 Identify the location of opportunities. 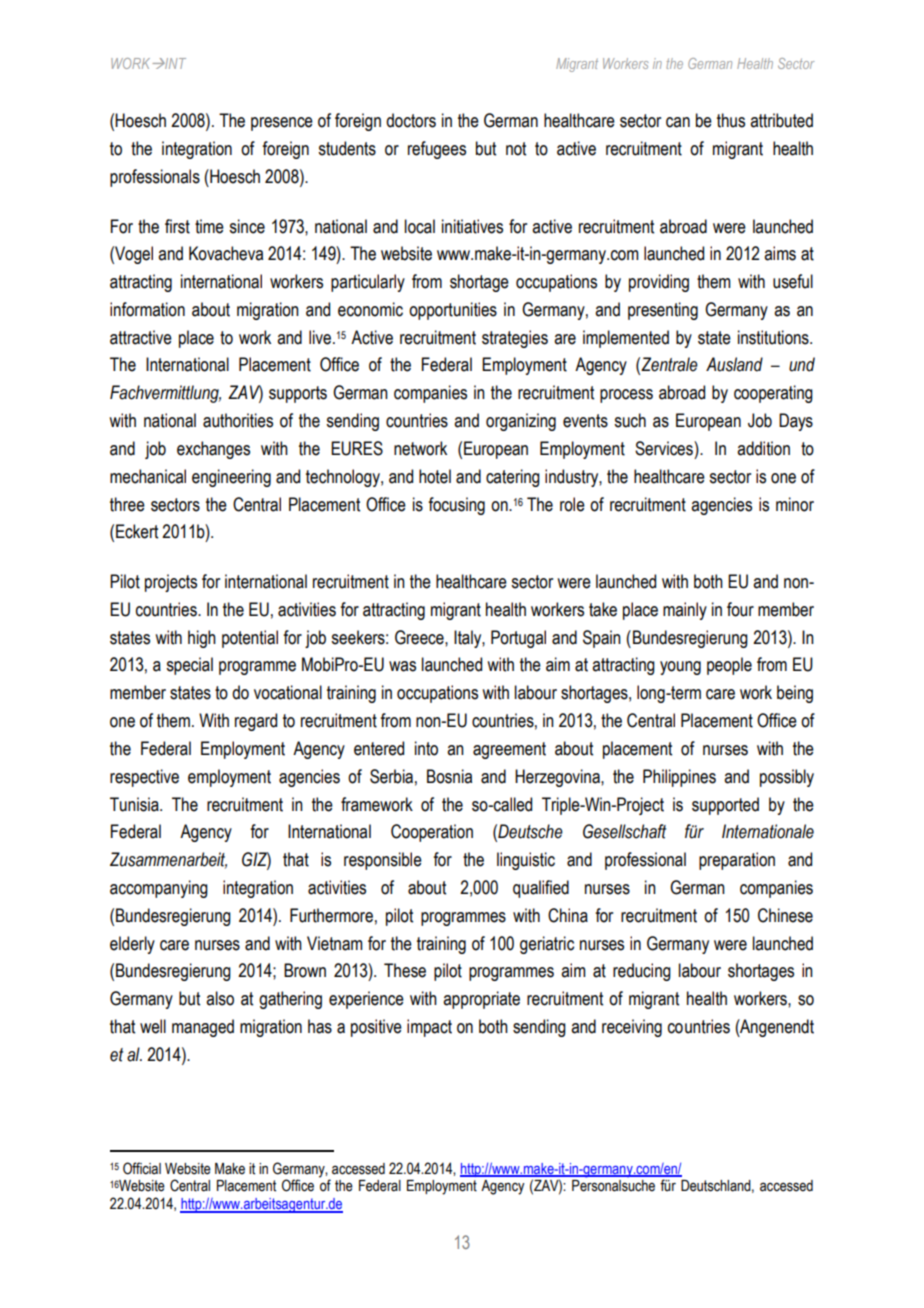
(453, 311).
